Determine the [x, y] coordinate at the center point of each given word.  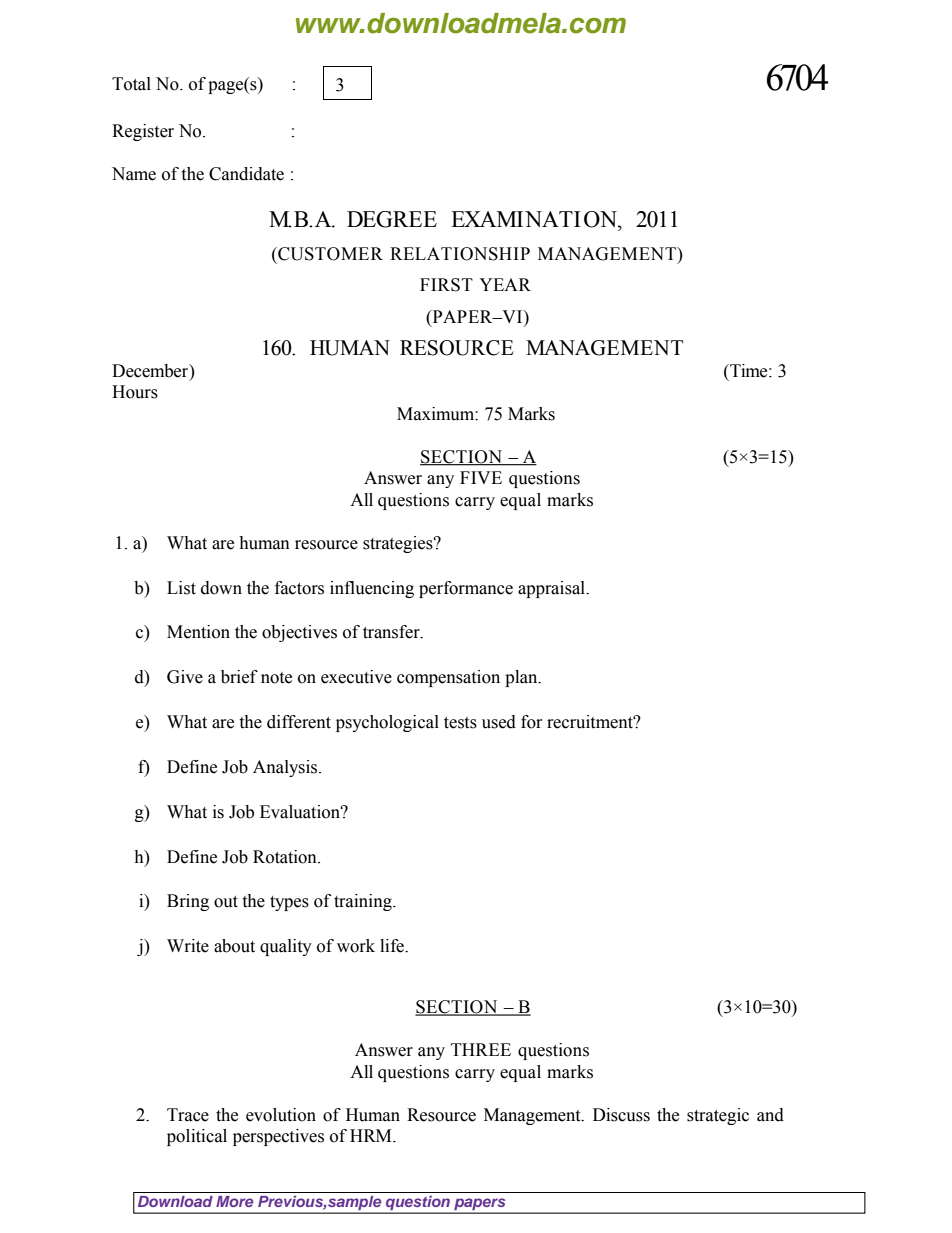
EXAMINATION [535, 219]
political [197, 1137]
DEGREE [392, 219]
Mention [198, 632]
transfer [392, 632]
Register [143, 132]
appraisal [553, 589]
